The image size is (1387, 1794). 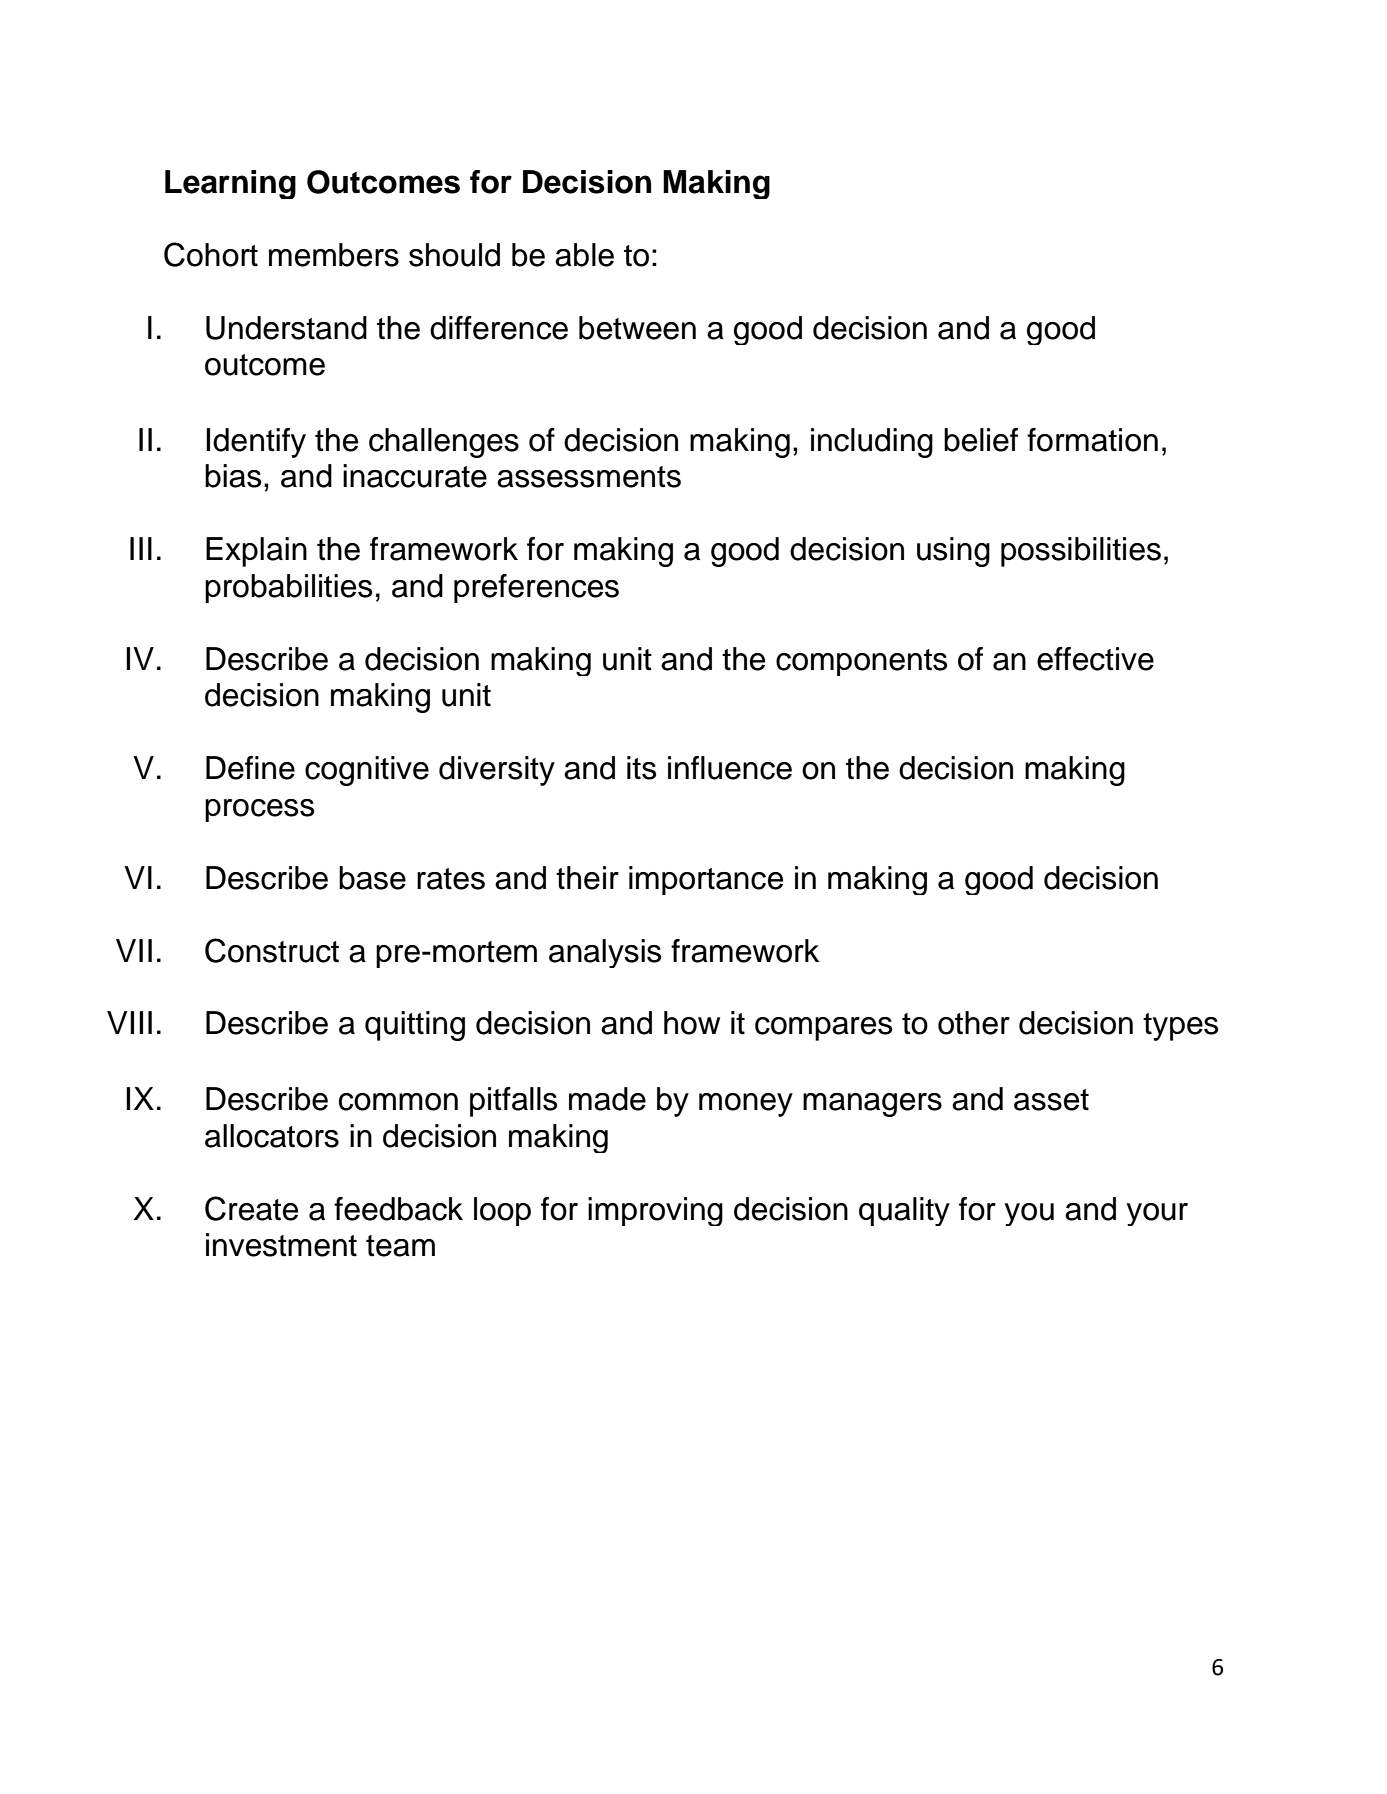 I want to click on formation, so click(x=1092, y=440).
